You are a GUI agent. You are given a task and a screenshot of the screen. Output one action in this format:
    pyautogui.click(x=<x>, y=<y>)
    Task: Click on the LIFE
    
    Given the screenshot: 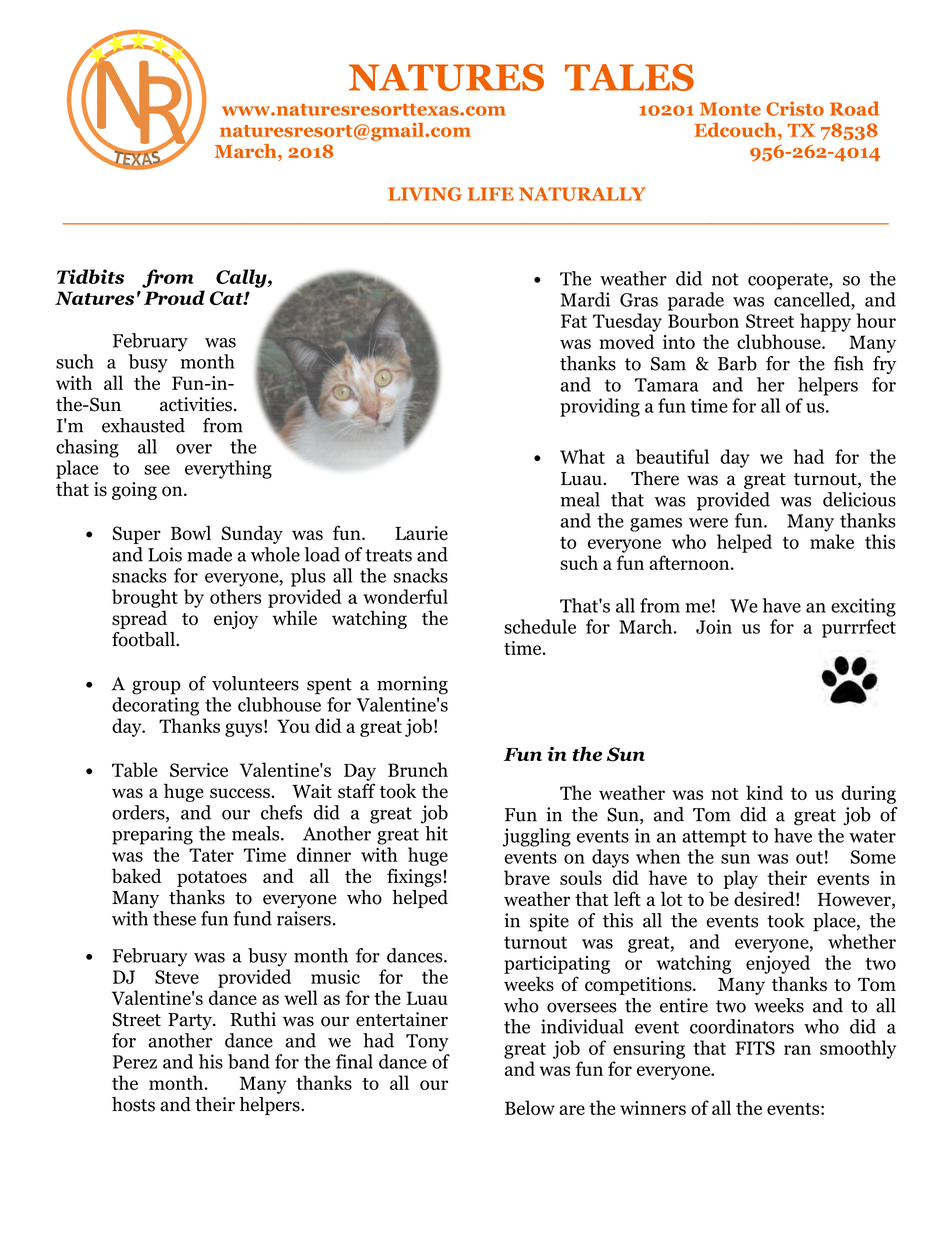 What is the action you would take?
    pyautogui.click(x=491, y=194)
